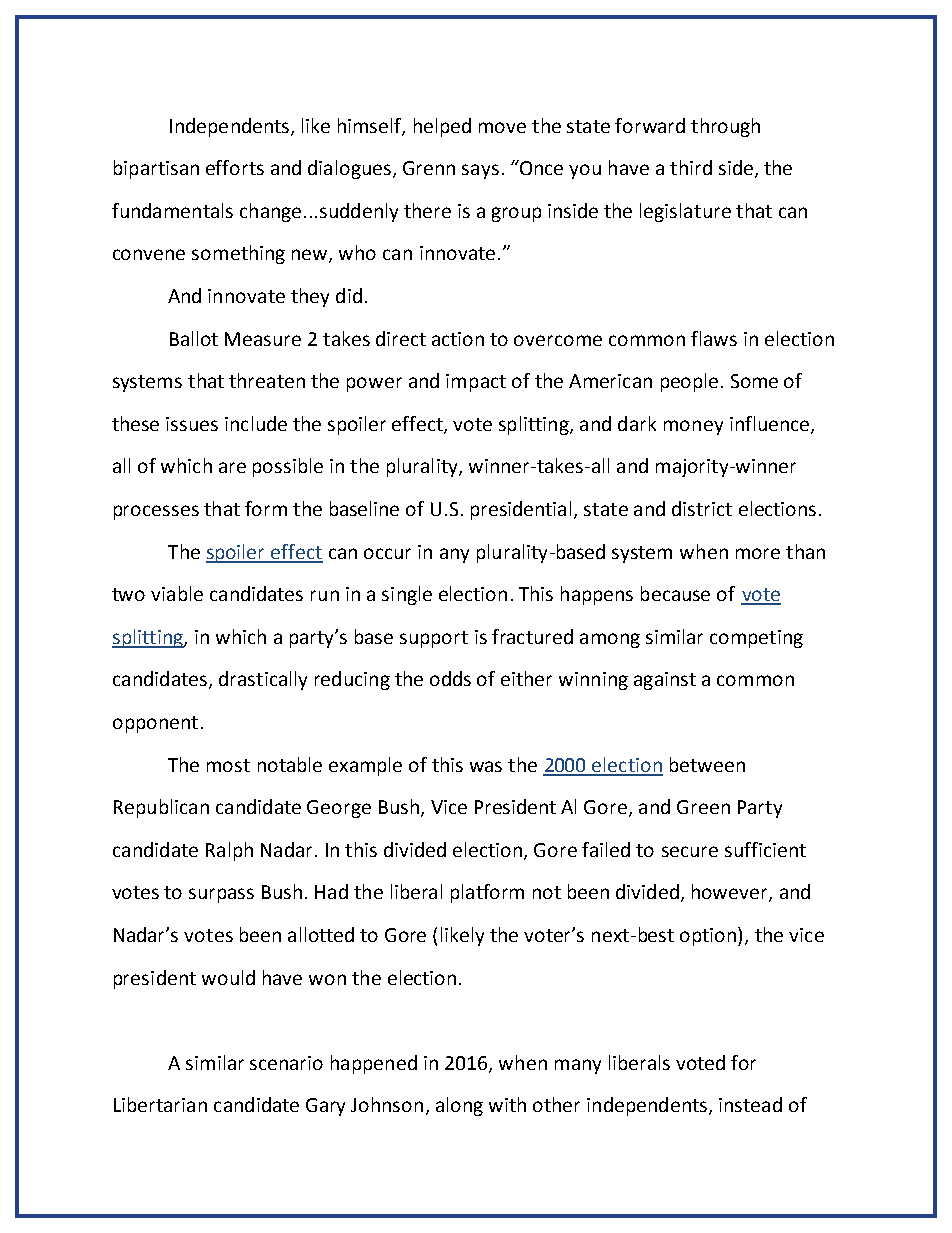  Describe the element at coordinates (459, 1106) in the screenshot. I see `along` at that location.
